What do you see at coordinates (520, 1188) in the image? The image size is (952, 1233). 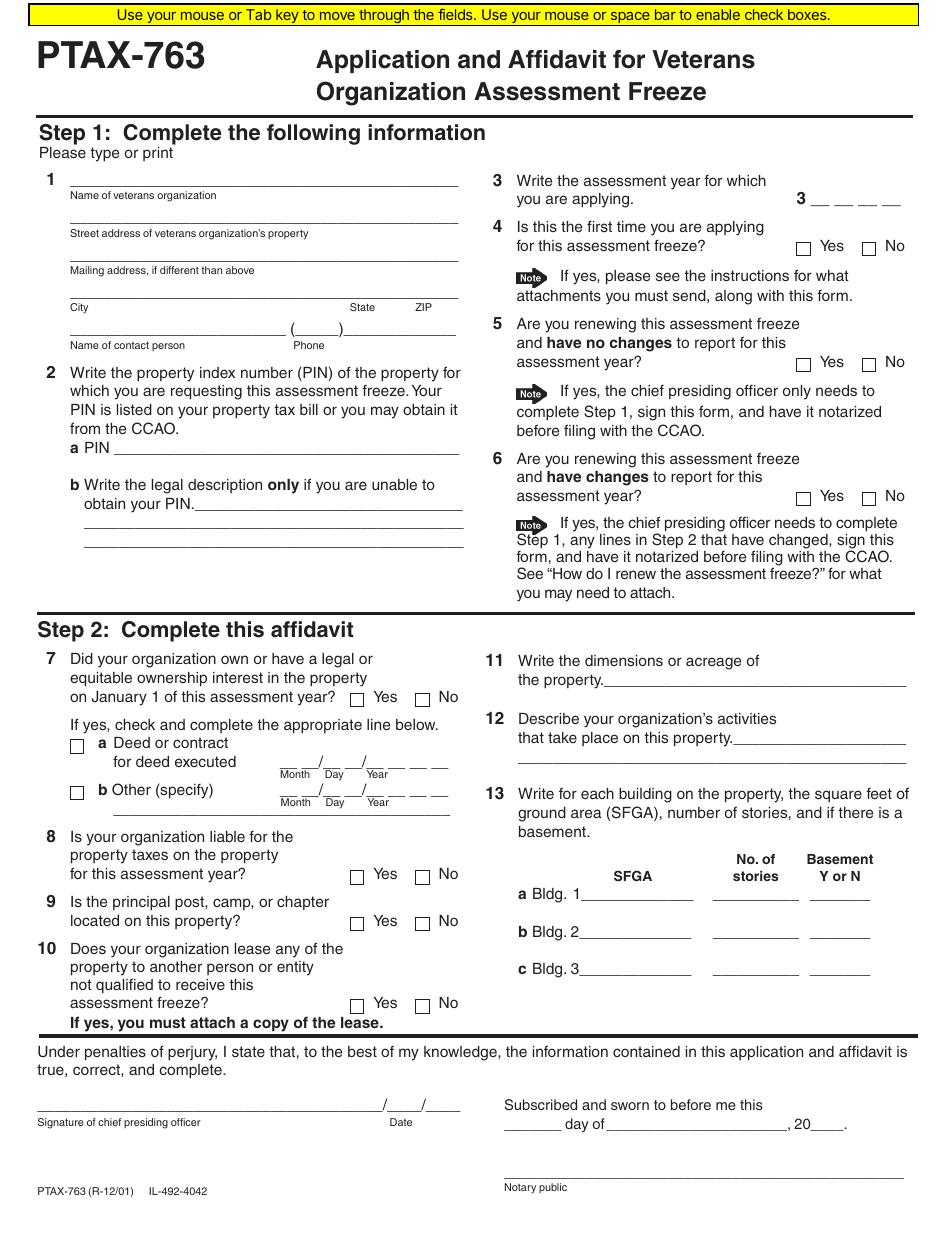 I see `Notary` at bounding box center [520, 1188].
